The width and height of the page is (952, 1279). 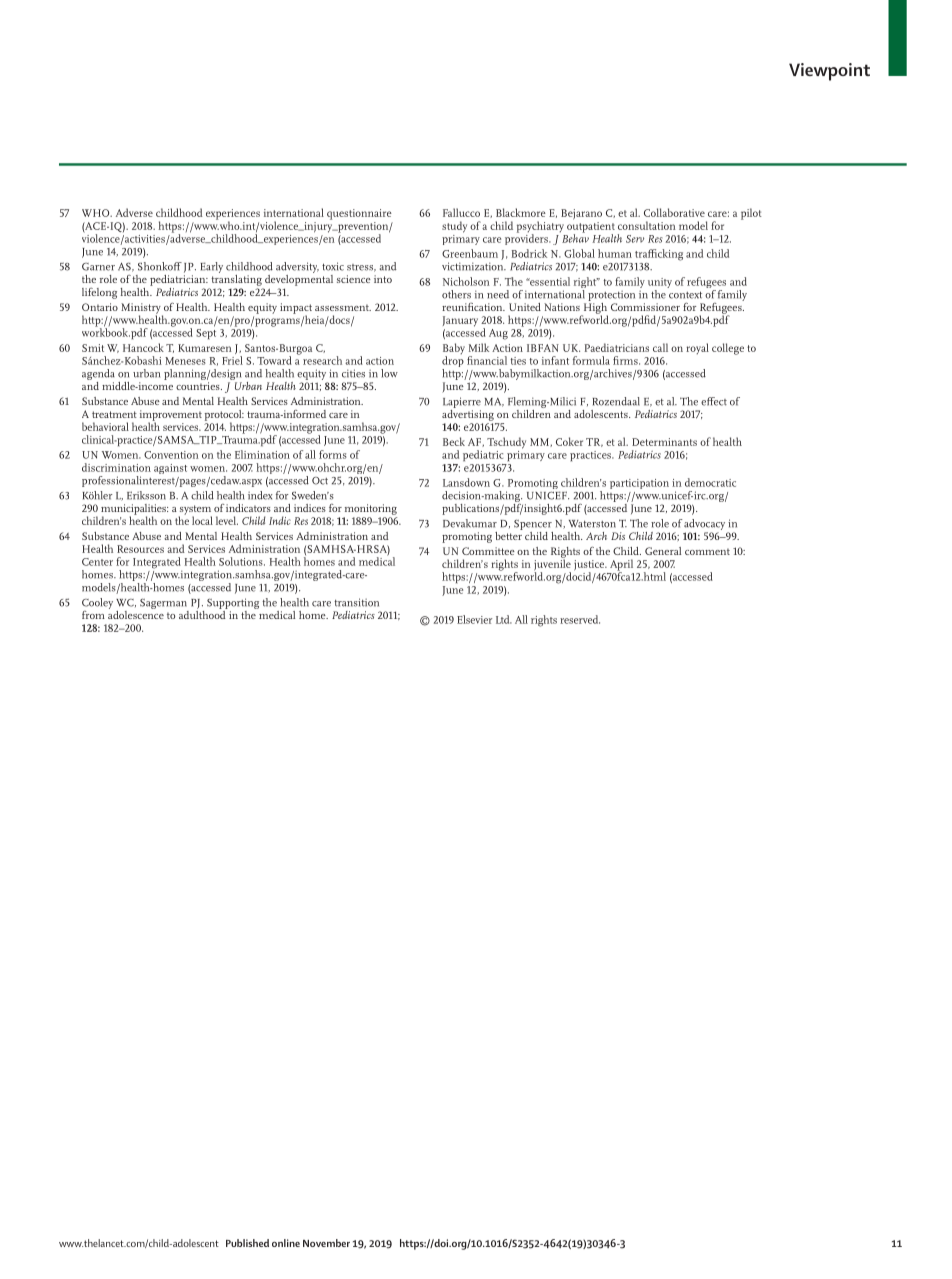 I want to click on comment, so click(x=707, y=551).
